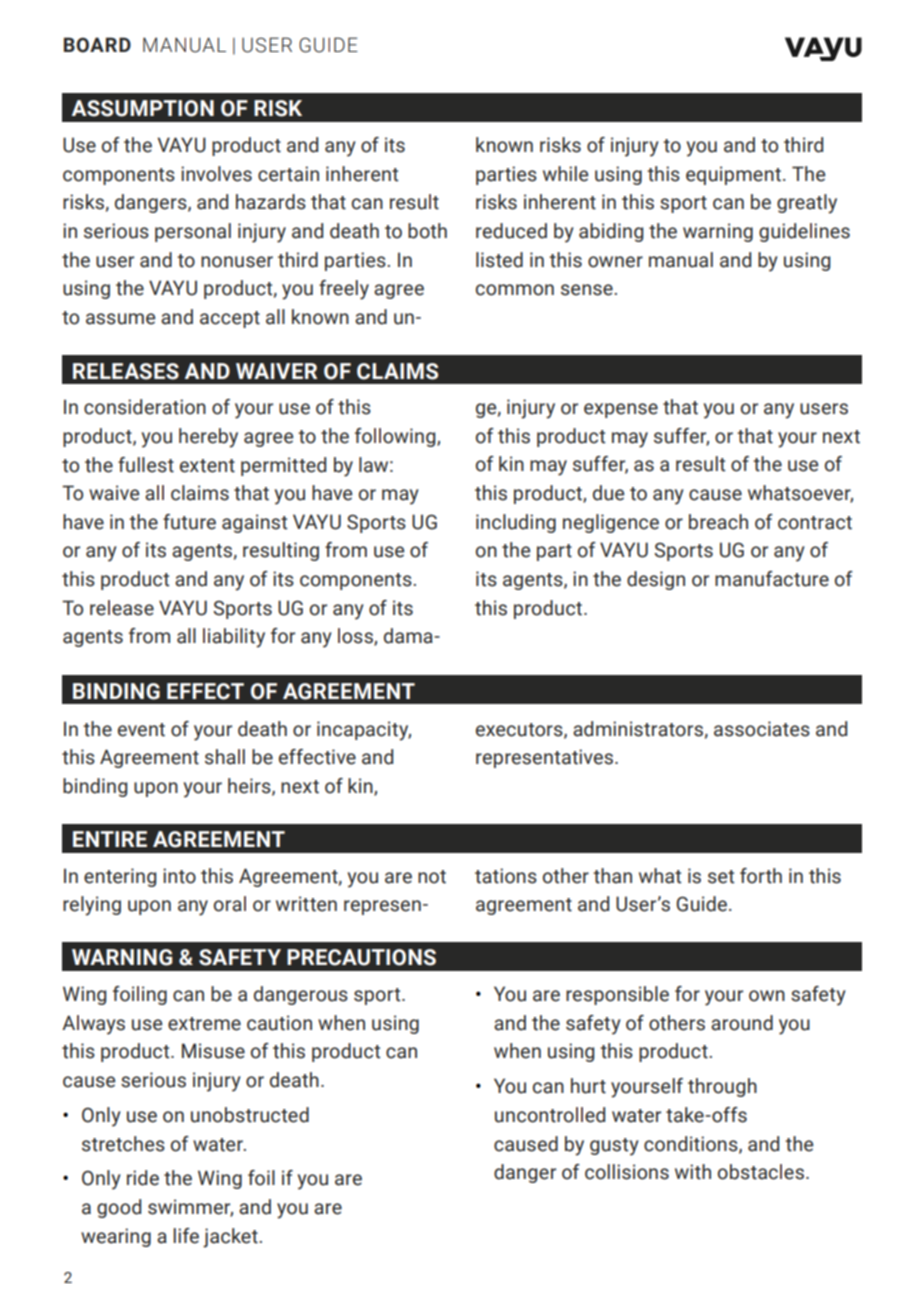  I want to click on while, so click(565, 174).
